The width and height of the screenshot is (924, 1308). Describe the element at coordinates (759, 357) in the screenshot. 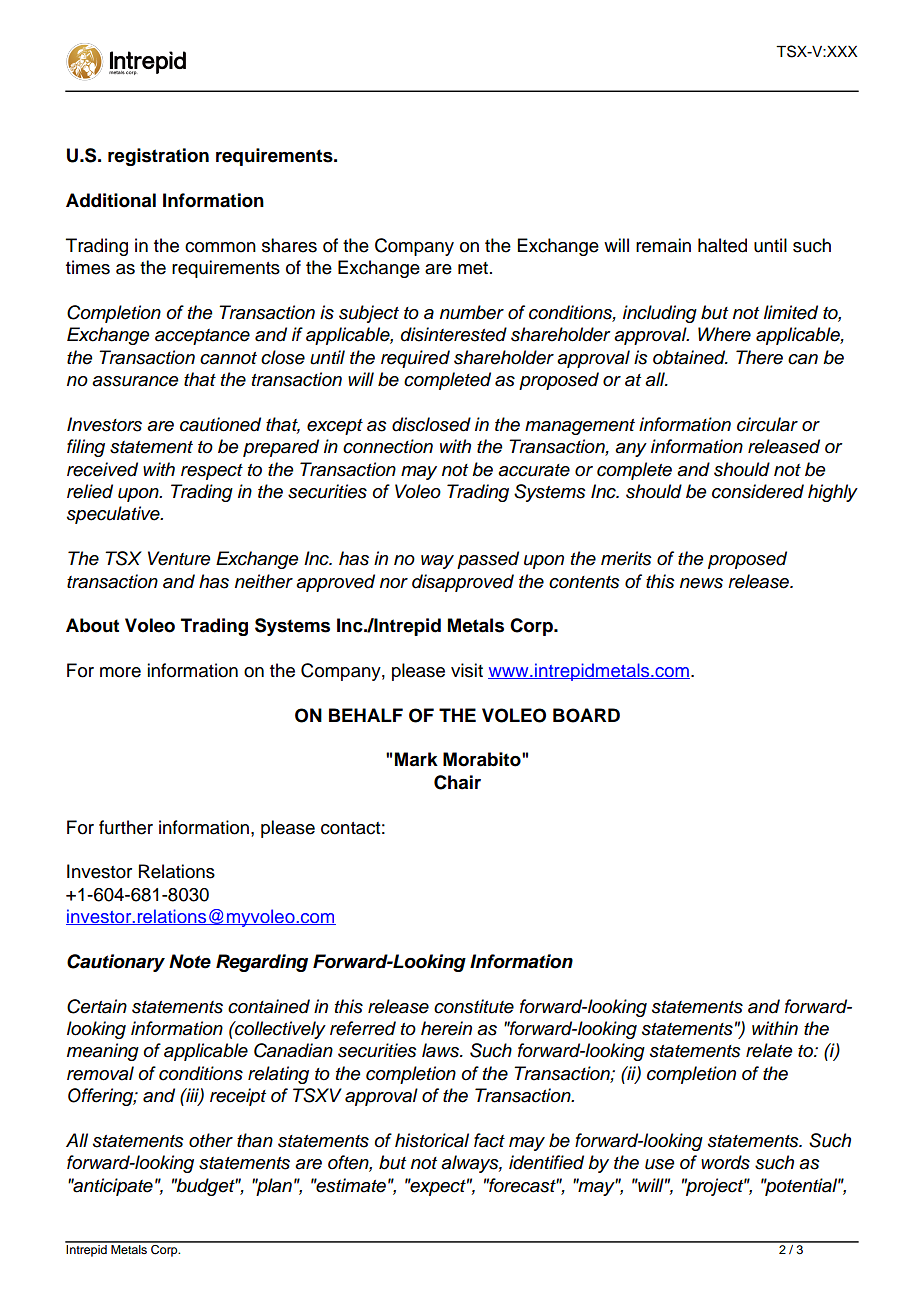

I see `There` at that location.
